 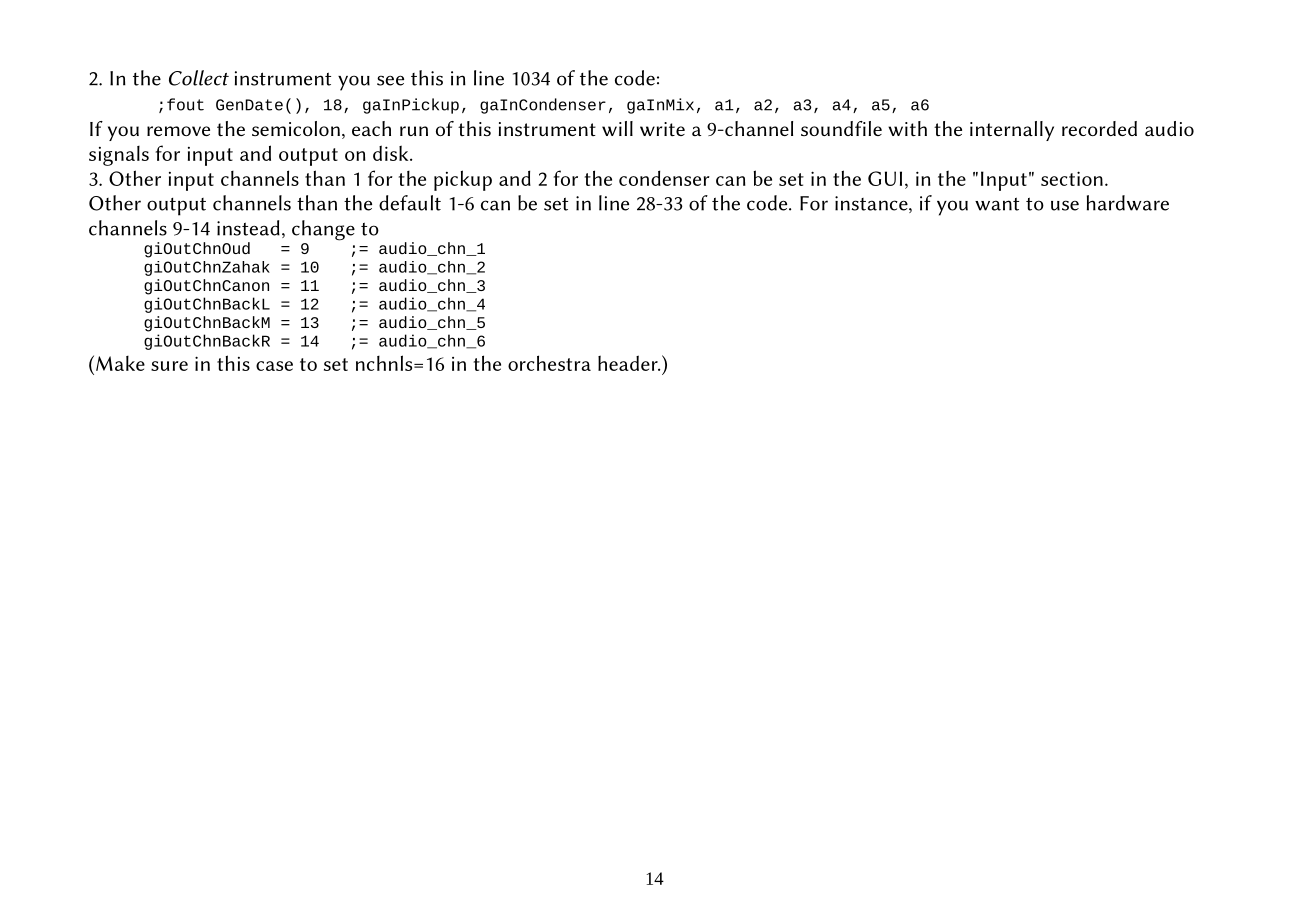 I want to click on Collect, so click(x=199, y=78).
